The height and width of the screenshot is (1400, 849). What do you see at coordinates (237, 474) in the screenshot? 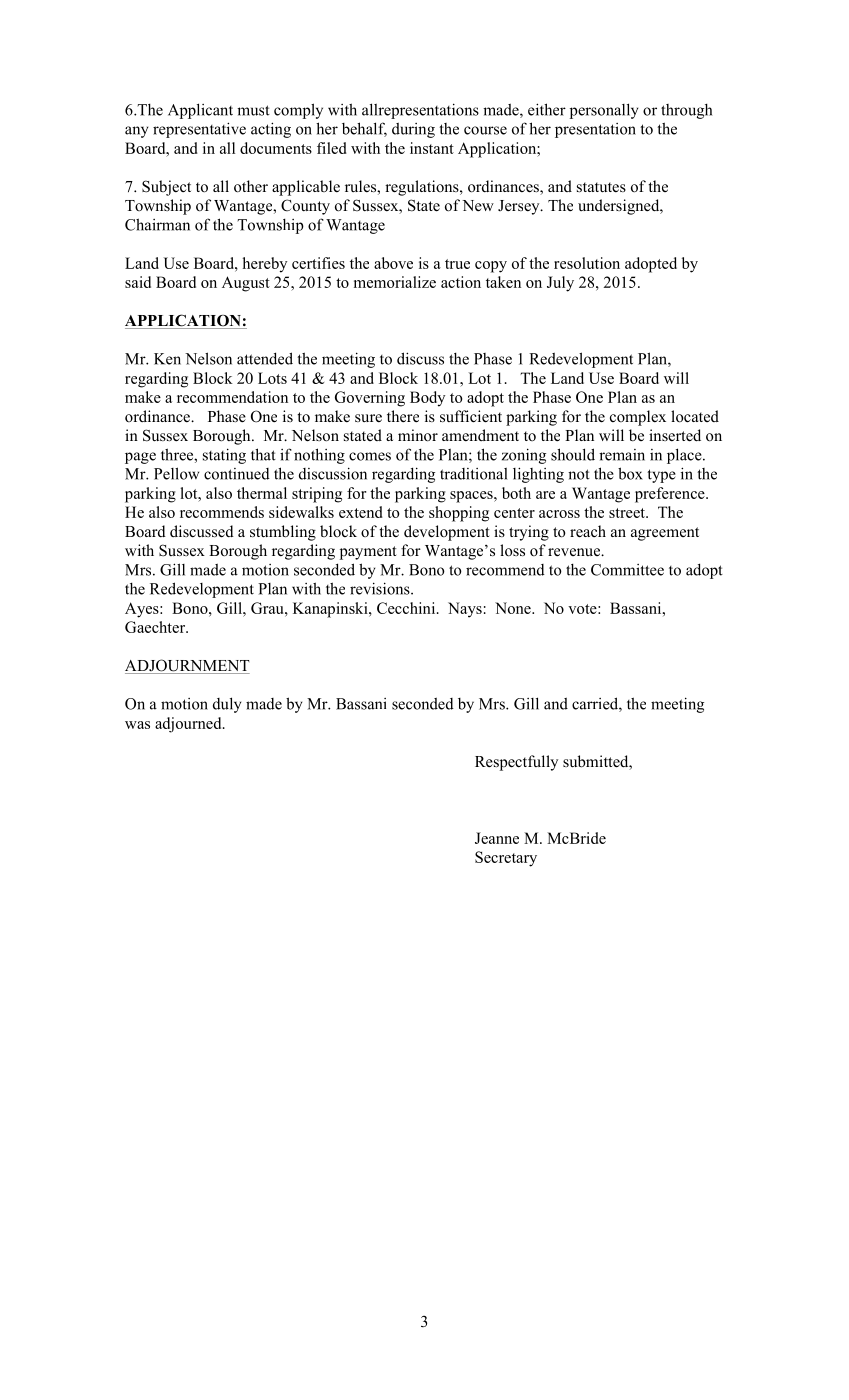
I see `continued` at bounding box center [237, 474].
